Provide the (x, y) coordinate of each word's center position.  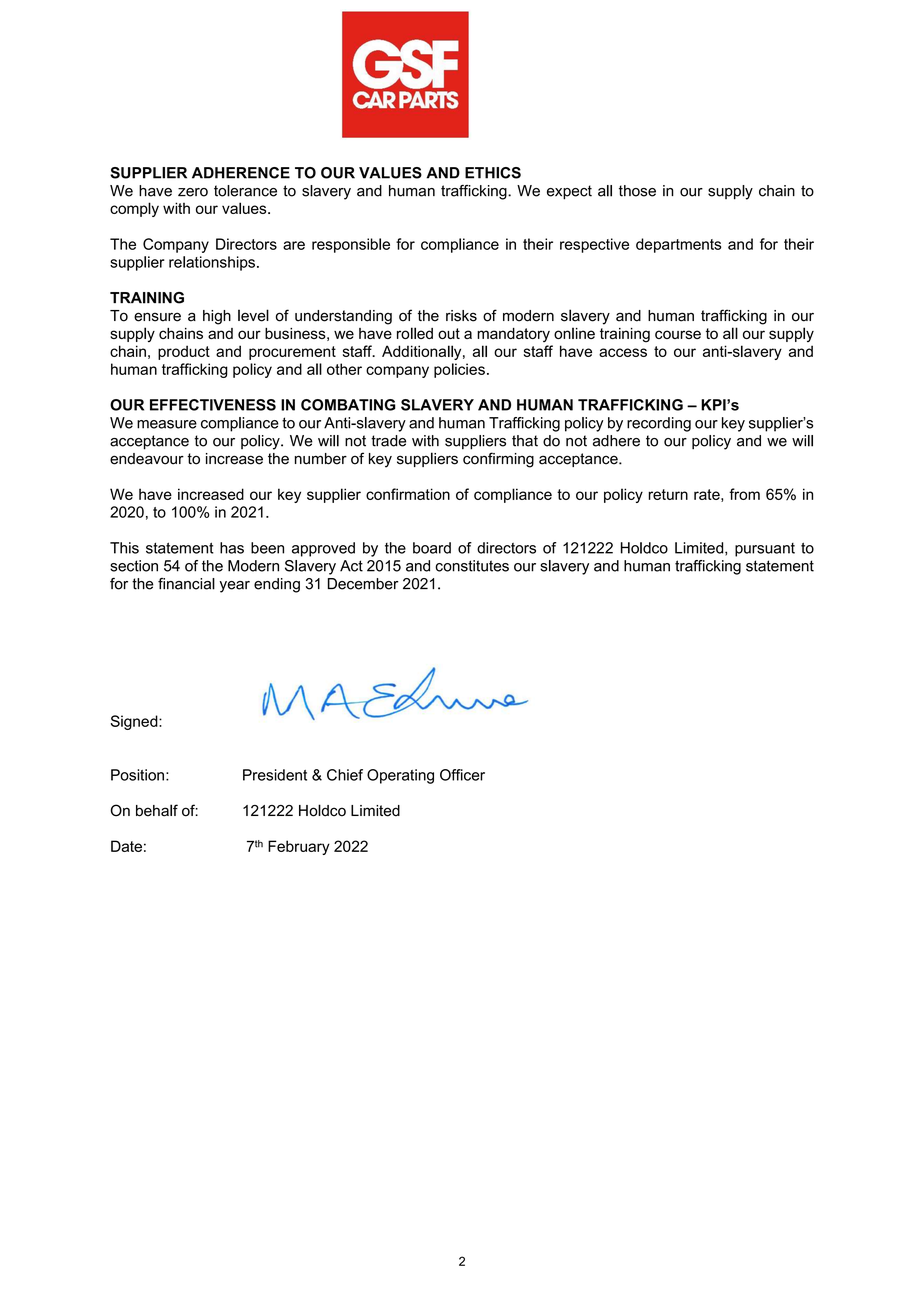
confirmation (408, 494)
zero (193, 192)
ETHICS (493, 173)
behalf (157, 810)
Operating (400, 776)
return (668, 494)
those (637, 191)
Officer (462, 775)
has (232, 548)
